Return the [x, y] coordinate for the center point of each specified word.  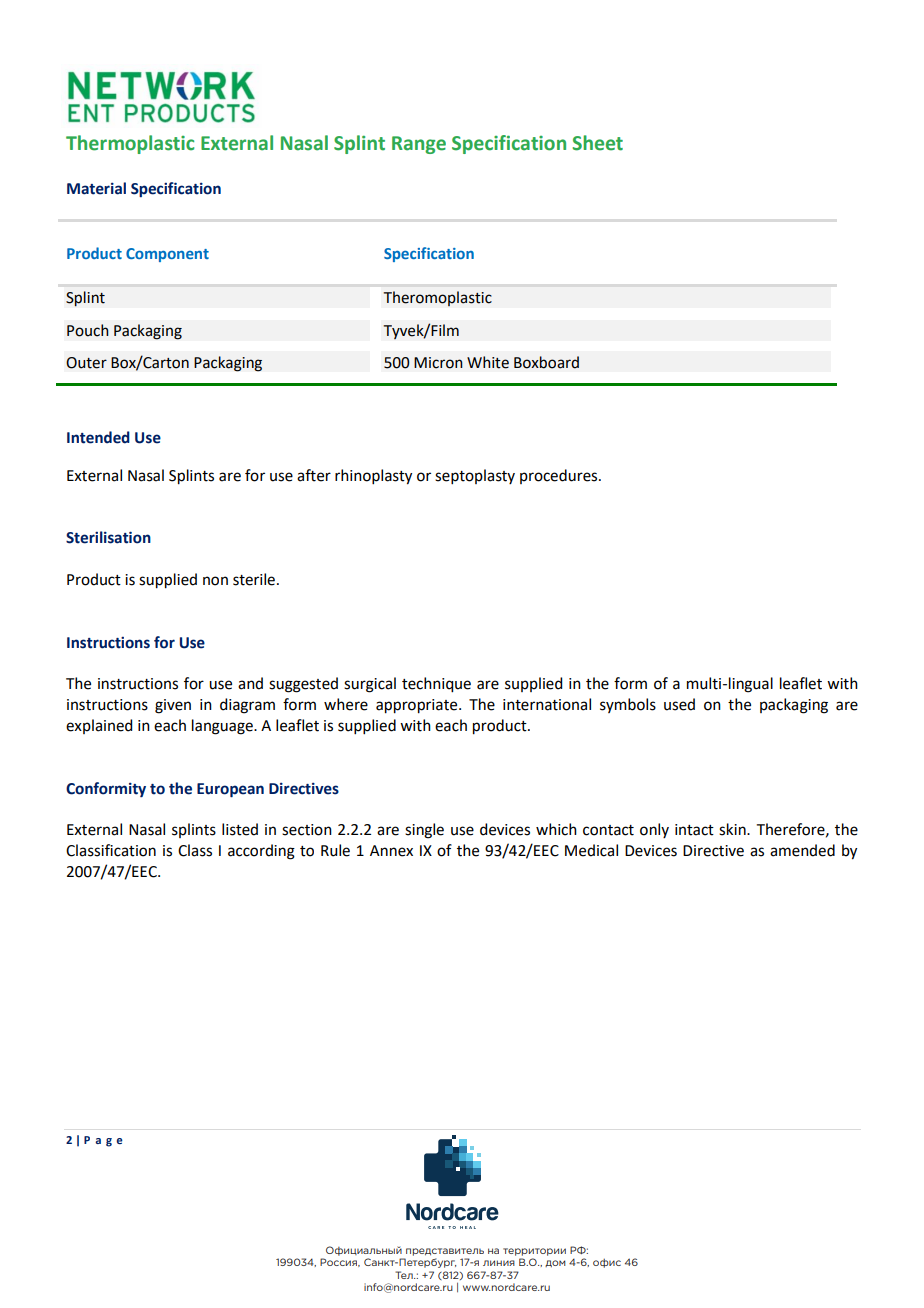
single [424, 831]
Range [419, 145]
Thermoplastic [130, 144]
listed [240, 829]
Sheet [597, 143]
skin [733, 829]
